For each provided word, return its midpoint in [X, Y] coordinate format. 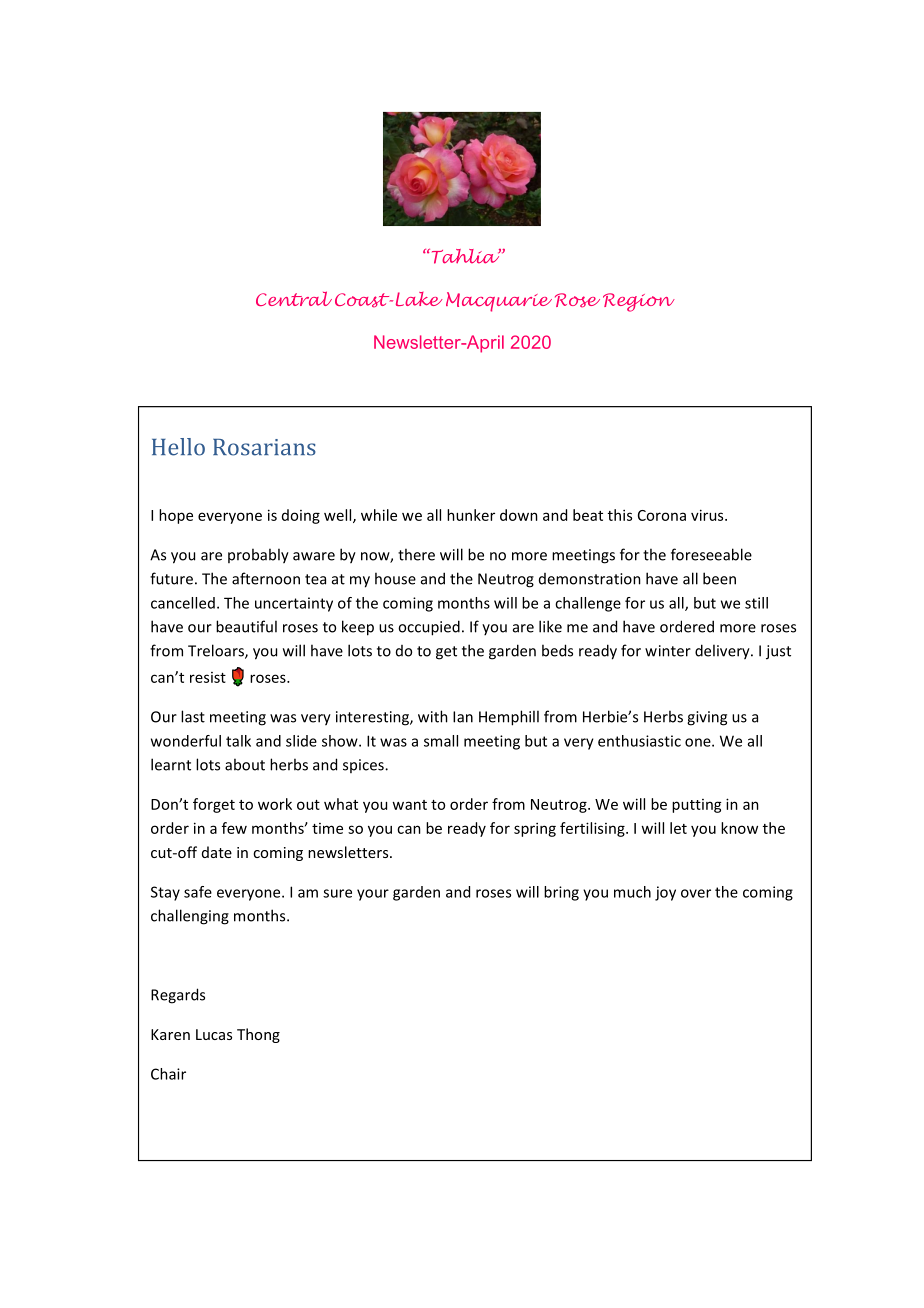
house [395, 578]
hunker [471, 515]
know [739, 828]
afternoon [266, 578]
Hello [178, 447]
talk [238, 741]
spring [535, 829]
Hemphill [509, 718]
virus [708, 515]
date [217, 852]
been [719, 578]
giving [707, 718]
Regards [178, 996]
